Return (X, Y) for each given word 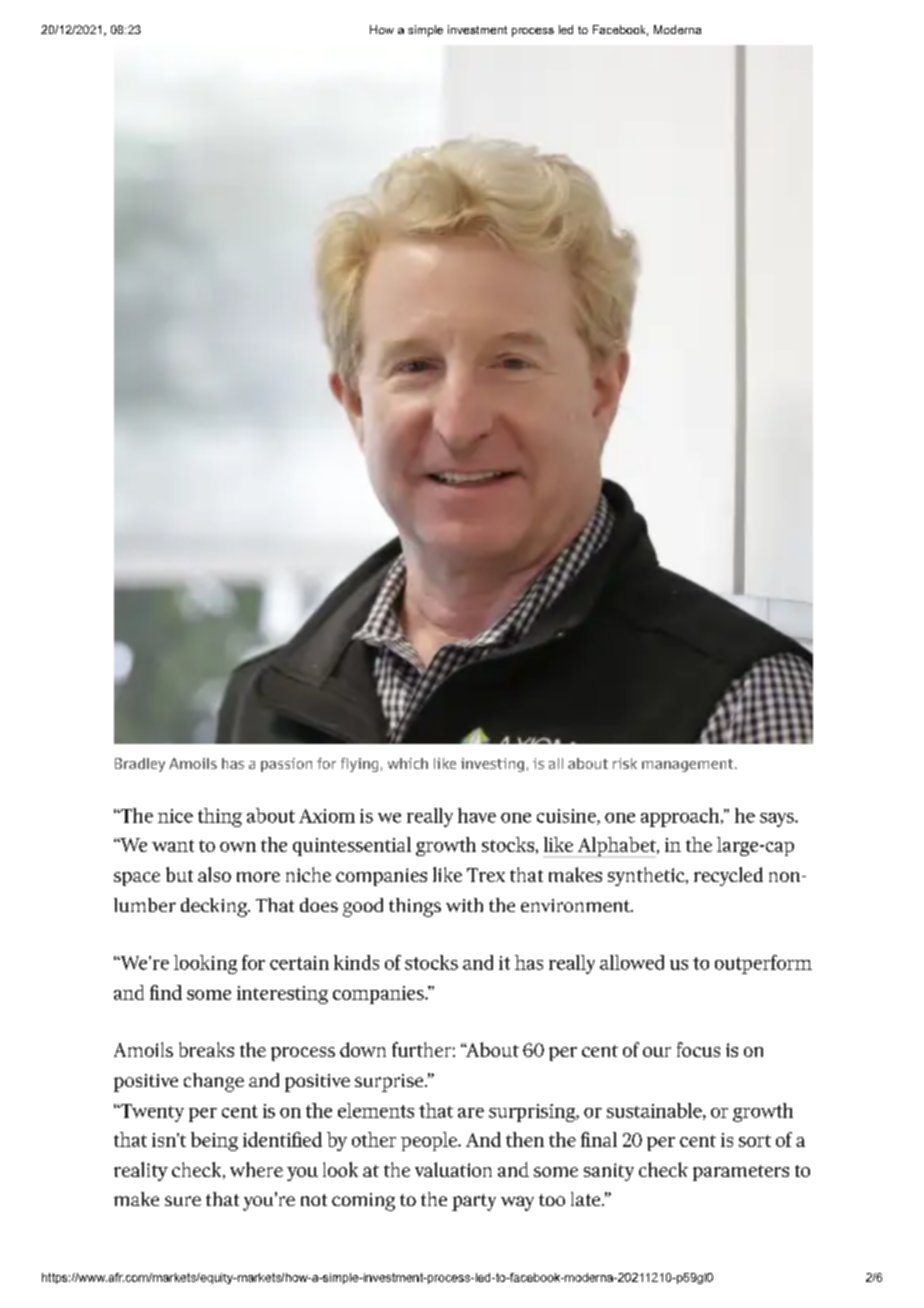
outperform (763, 964)
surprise (390, 1083)
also (214, 874)
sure (183, 1201)
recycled (728, 876)
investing (492, 765)
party (474, 1202)
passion (286, 765)
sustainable (654, 1110)
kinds (356, 962)
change (214, 1082)
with (464, 905)
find (166, 992)
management (687, 765)
